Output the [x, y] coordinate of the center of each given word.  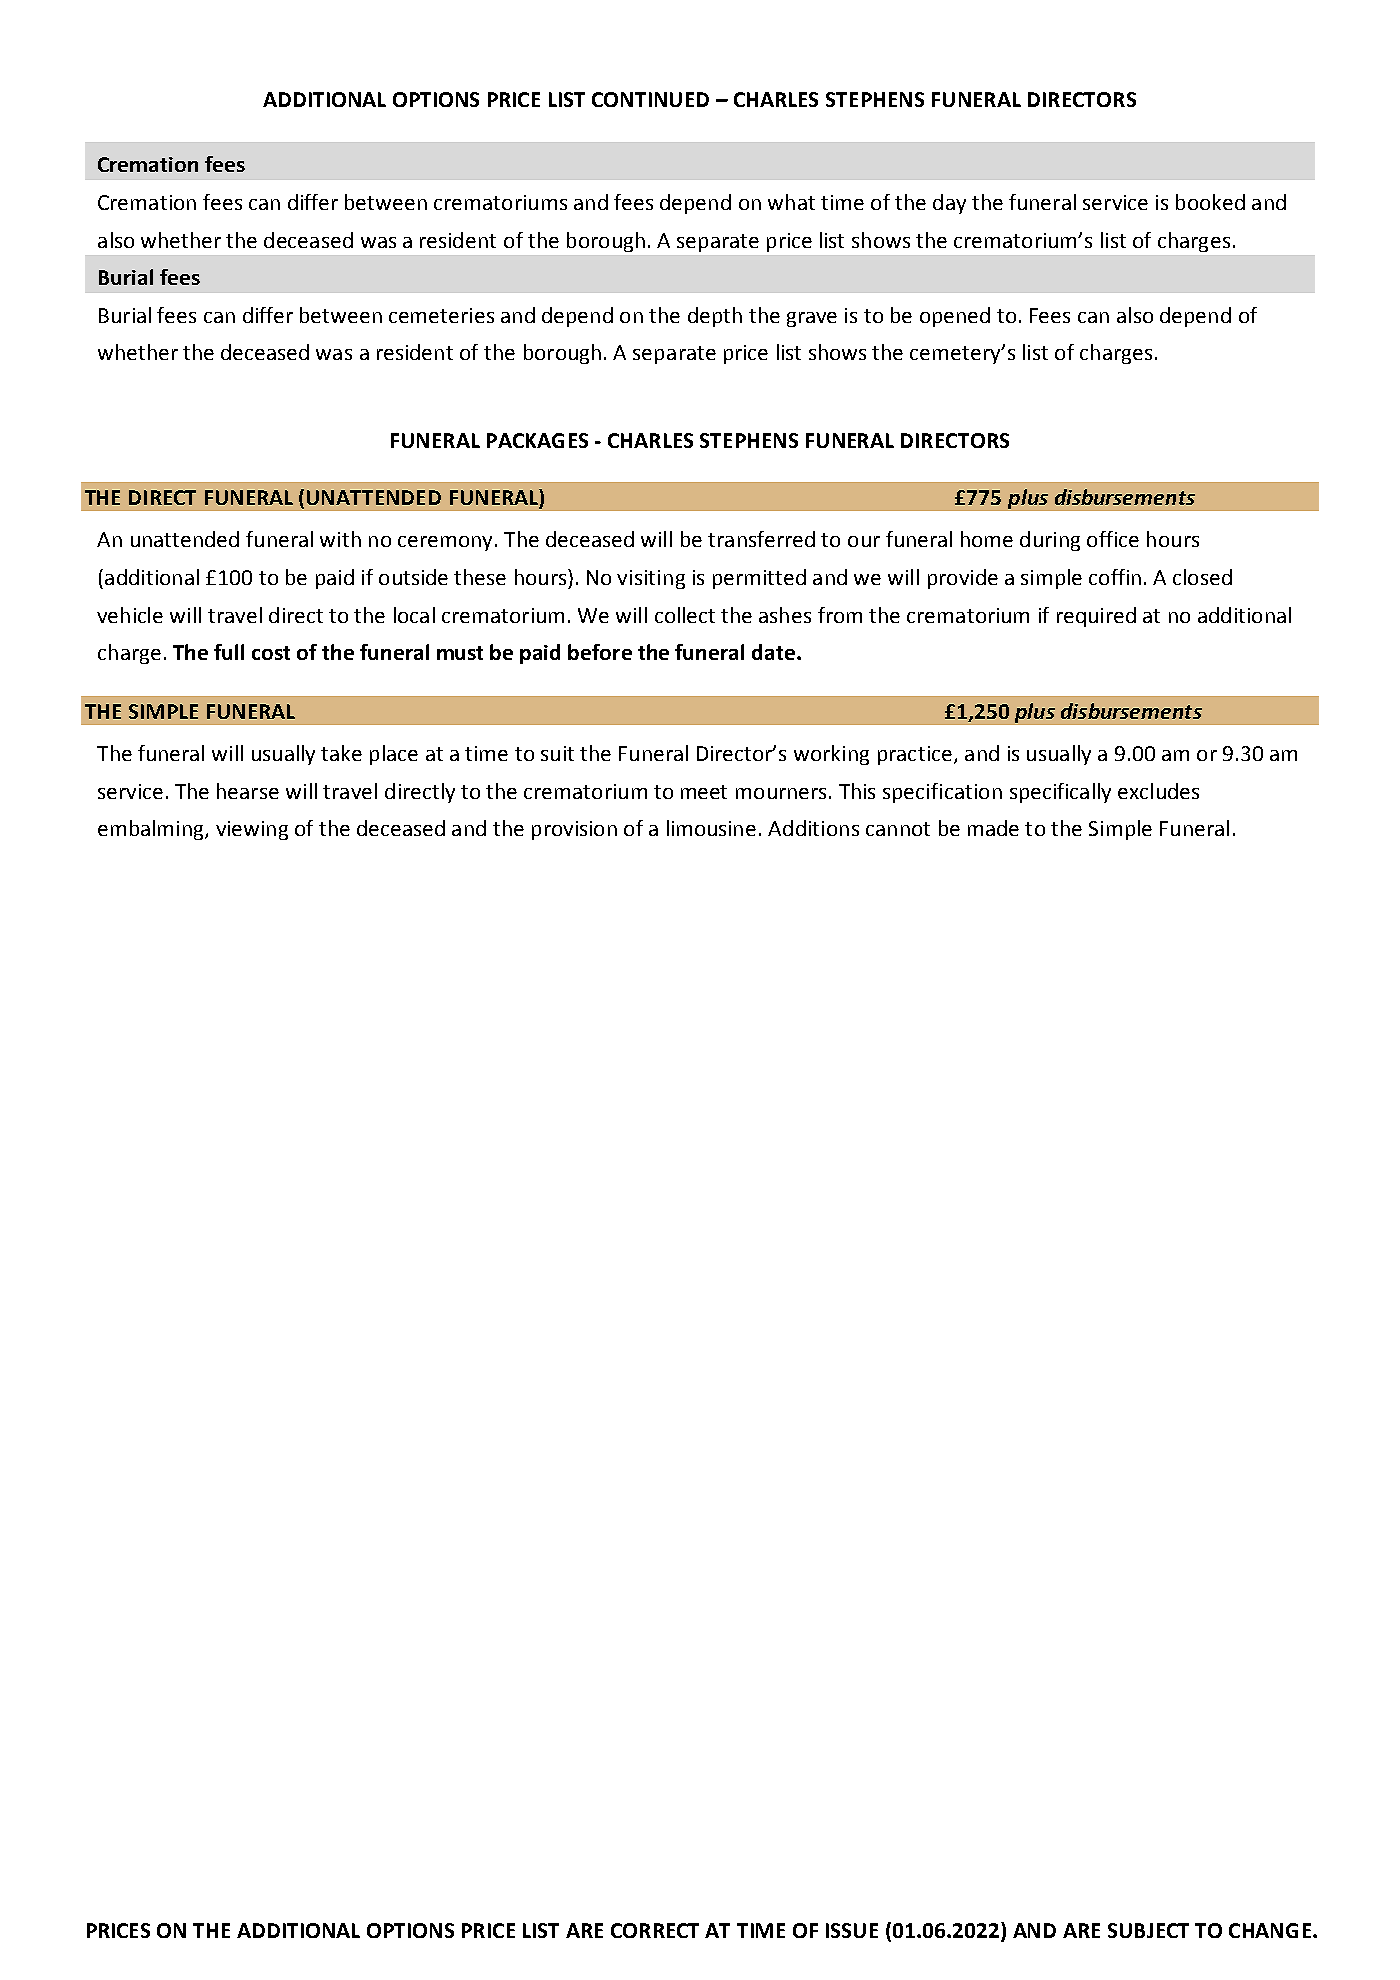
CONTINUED [650, 99]
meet [704, 792]
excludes [1158, 791]
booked [1210, 202]
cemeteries [441, 315]
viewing [252, 830]
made [993, 828]
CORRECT [655, 1930]
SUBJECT [1148, 1930]
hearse [248, 791]
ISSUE [852, 1930]
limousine [711, 828]
